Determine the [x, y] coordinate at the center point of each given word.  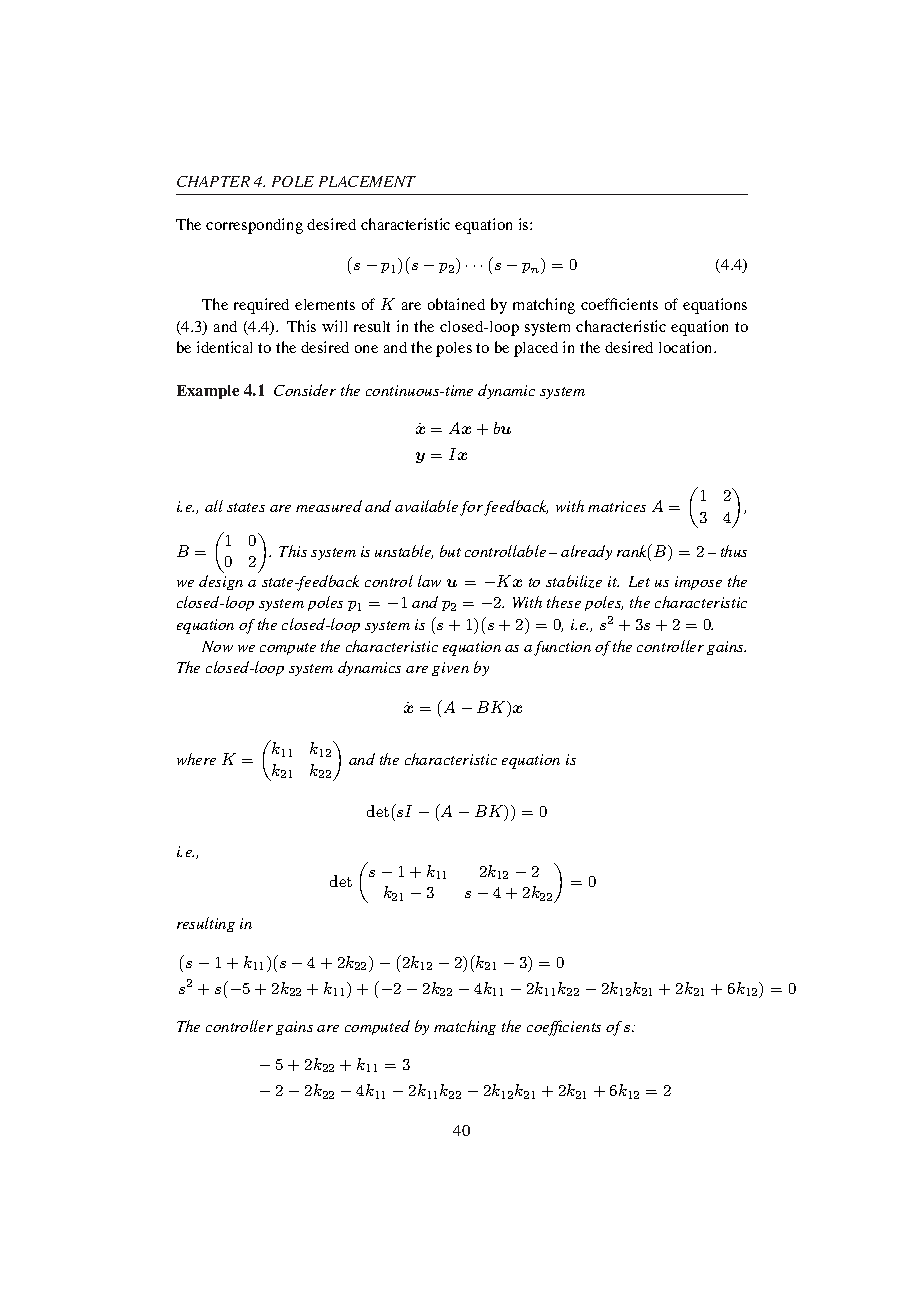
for [473, 508]
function [562, 648]
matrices [617, 506]
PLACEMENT [367, 181]
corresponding [254, 226]
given [450, 669]
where [196, 759]
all [214, 506]
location [687, 347]
